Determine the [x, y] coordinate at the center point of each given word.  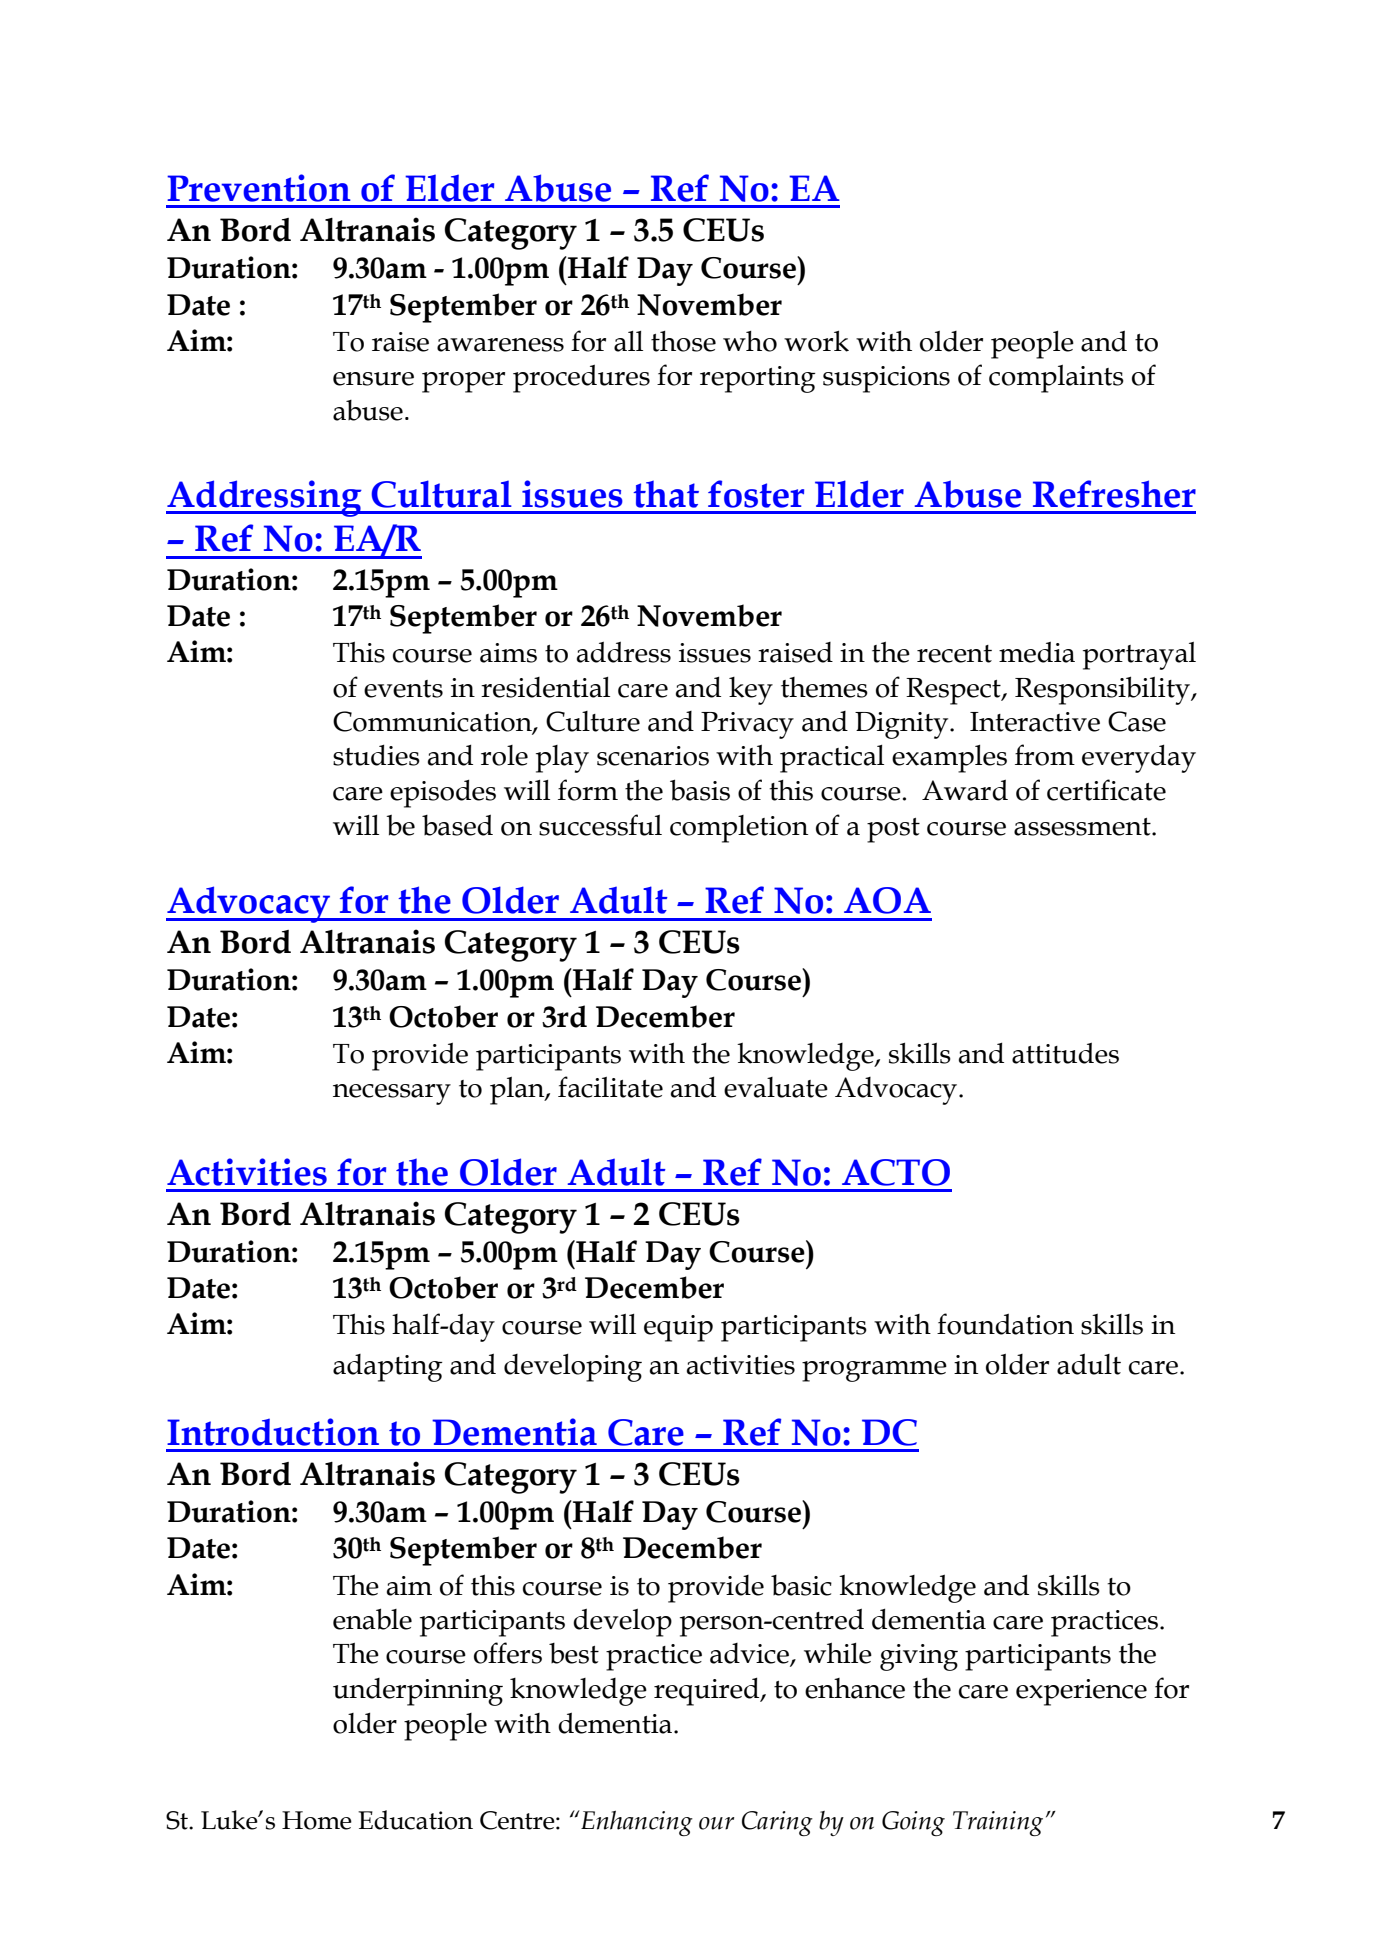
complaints [1056, 379]
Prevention [259, 188]
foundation [1005, 1324]
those [683, 341]
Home [317, 1820]
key [751, 691]
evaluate [776, 1087]
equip [678, 1328]
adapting [388, 1368]
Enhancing [636, 1823]
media [1037, 652]
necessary [392, 1094]
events [403, 689]
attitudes [1065, 1053]
